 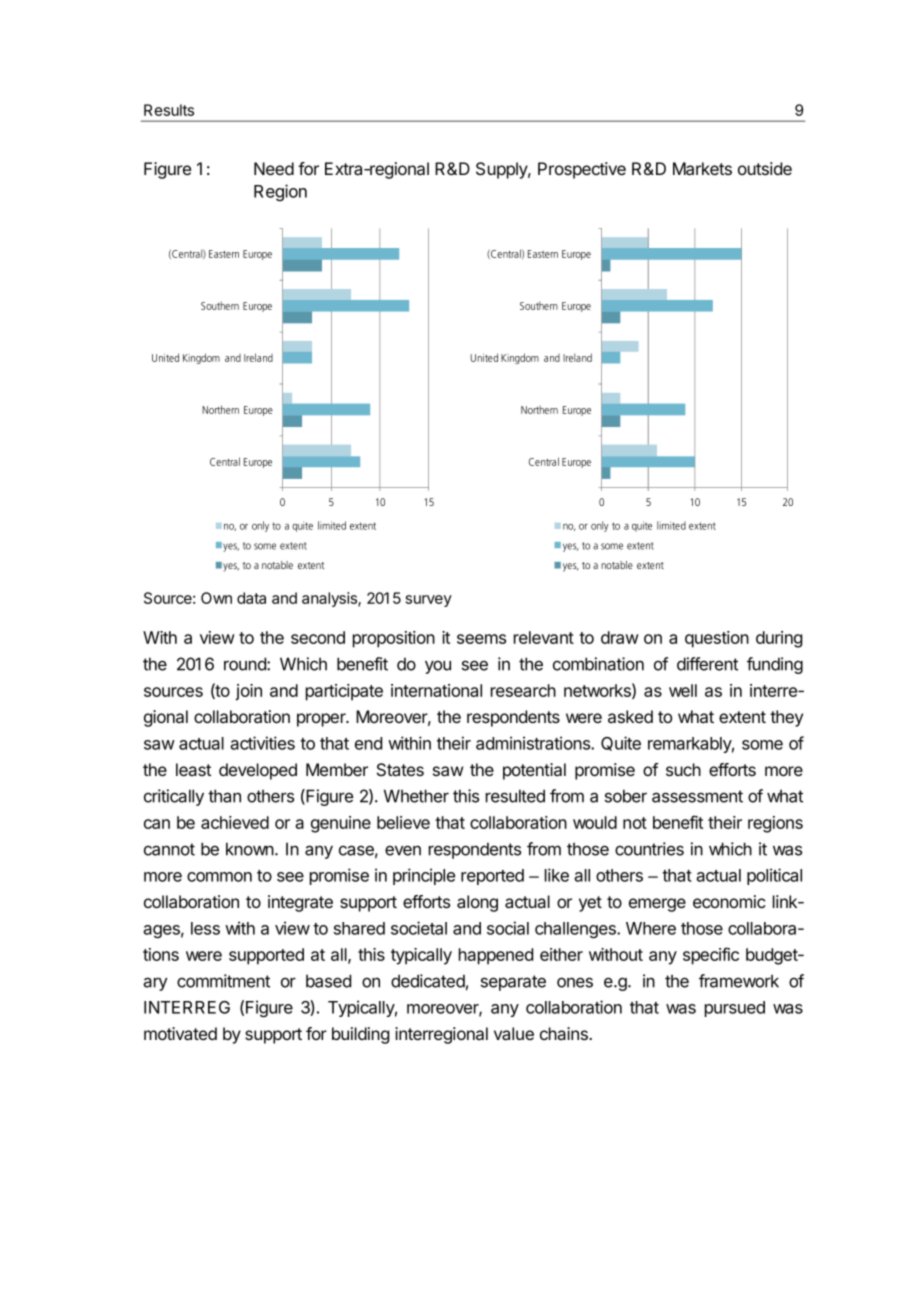 I want to click on data, so click(x=251, y=598).
